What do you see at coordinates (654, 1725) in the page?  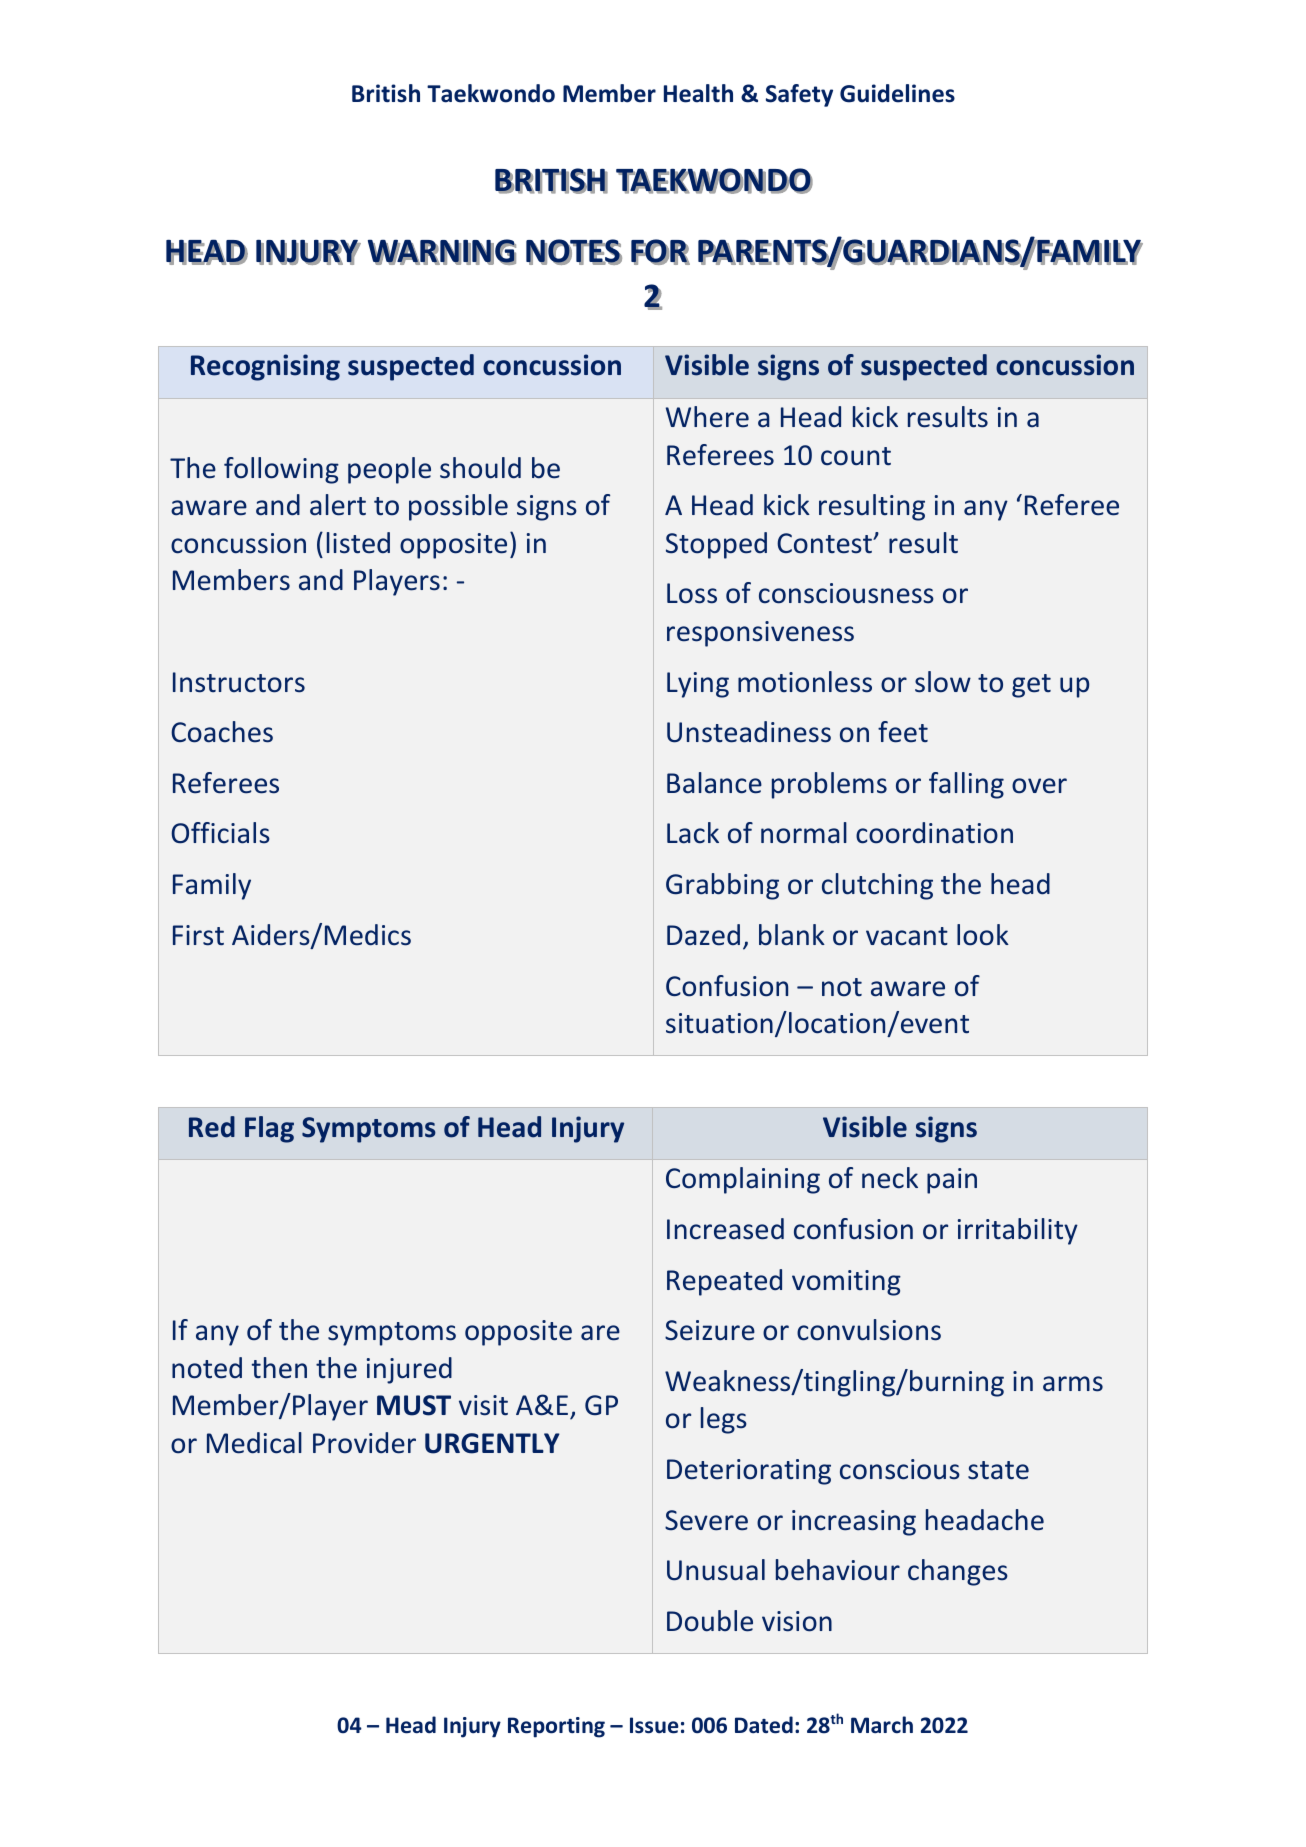 I see `Issue` at bounding box center [654, 1725].
